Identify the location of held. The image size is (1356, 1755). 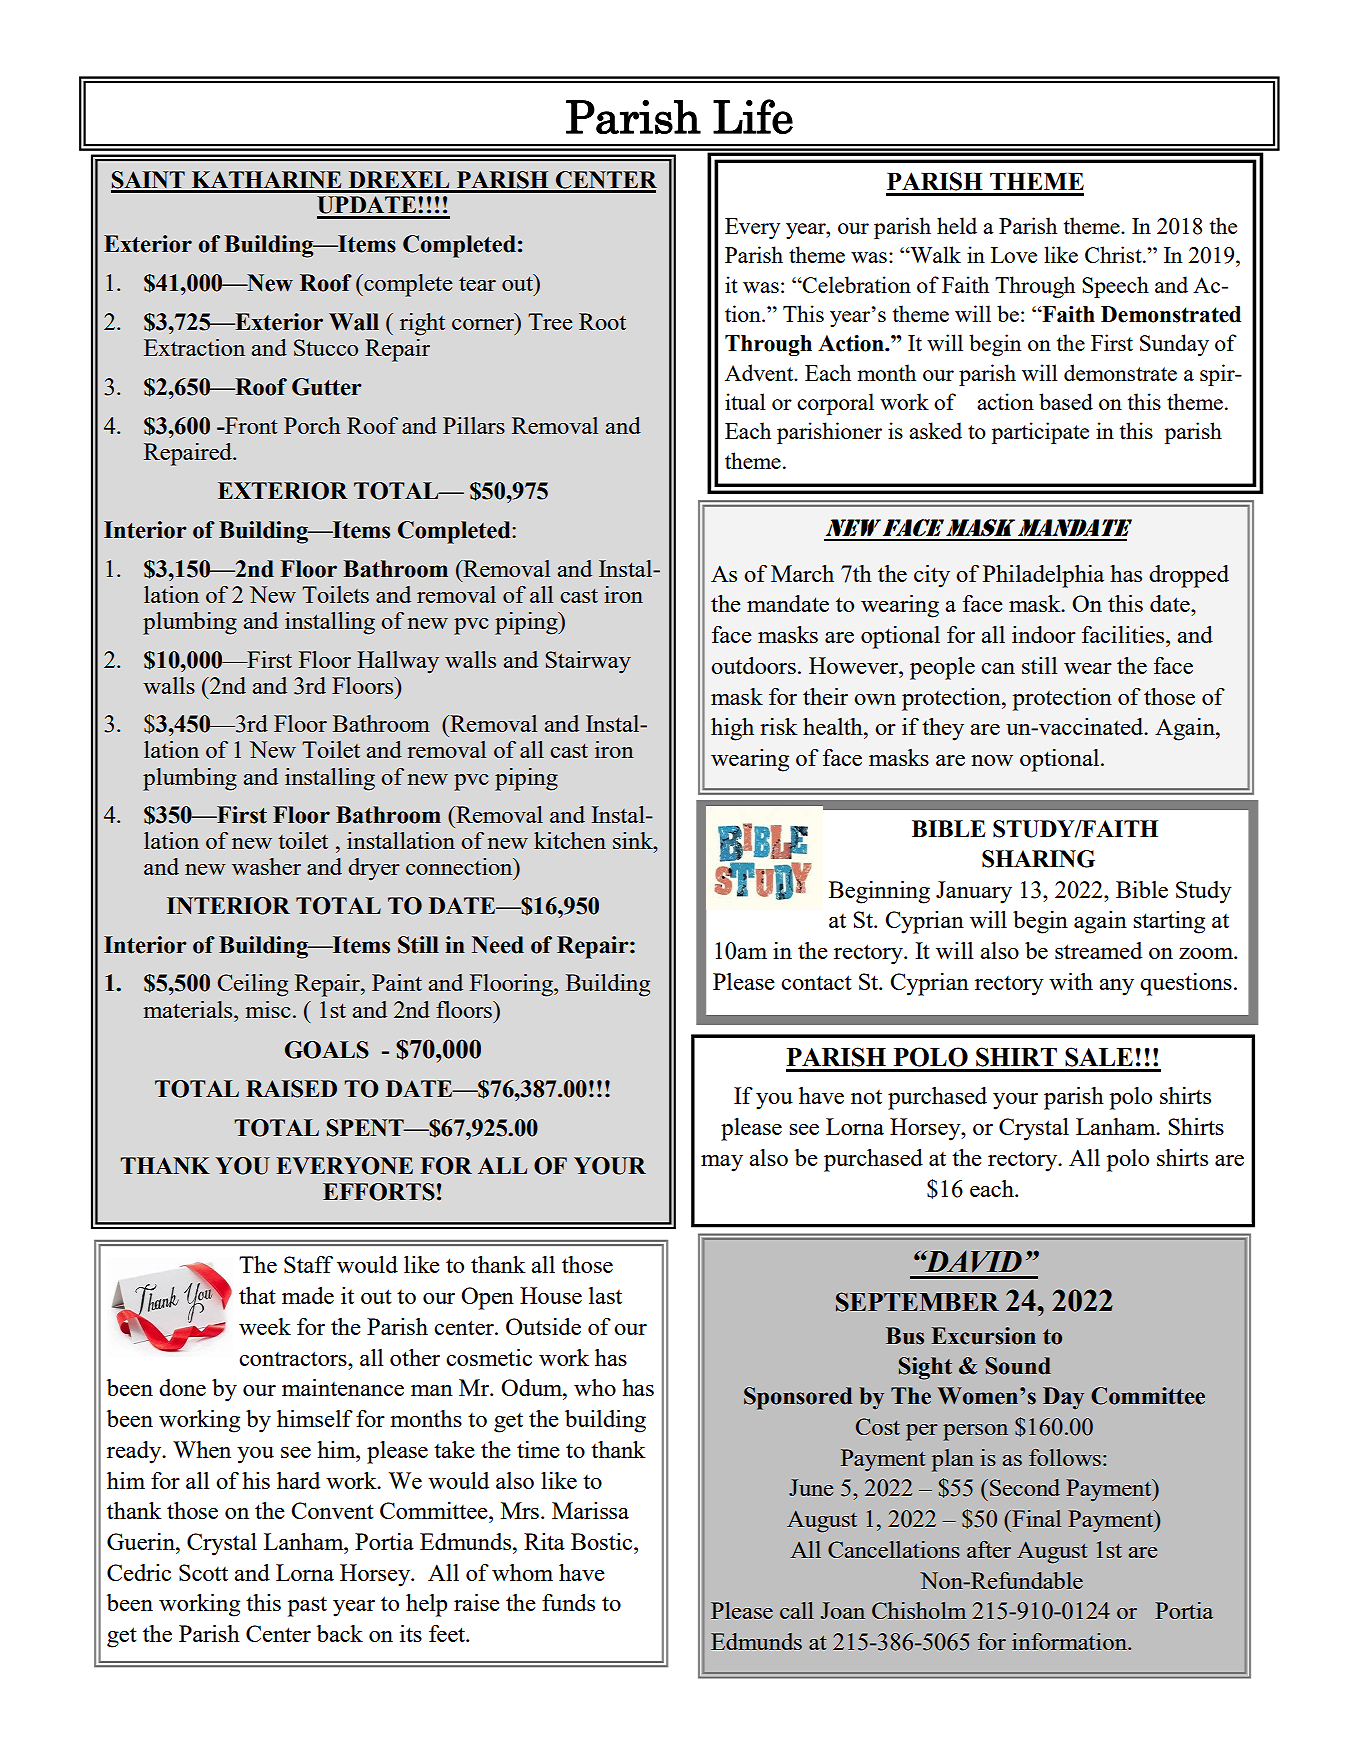
(957, 225).
